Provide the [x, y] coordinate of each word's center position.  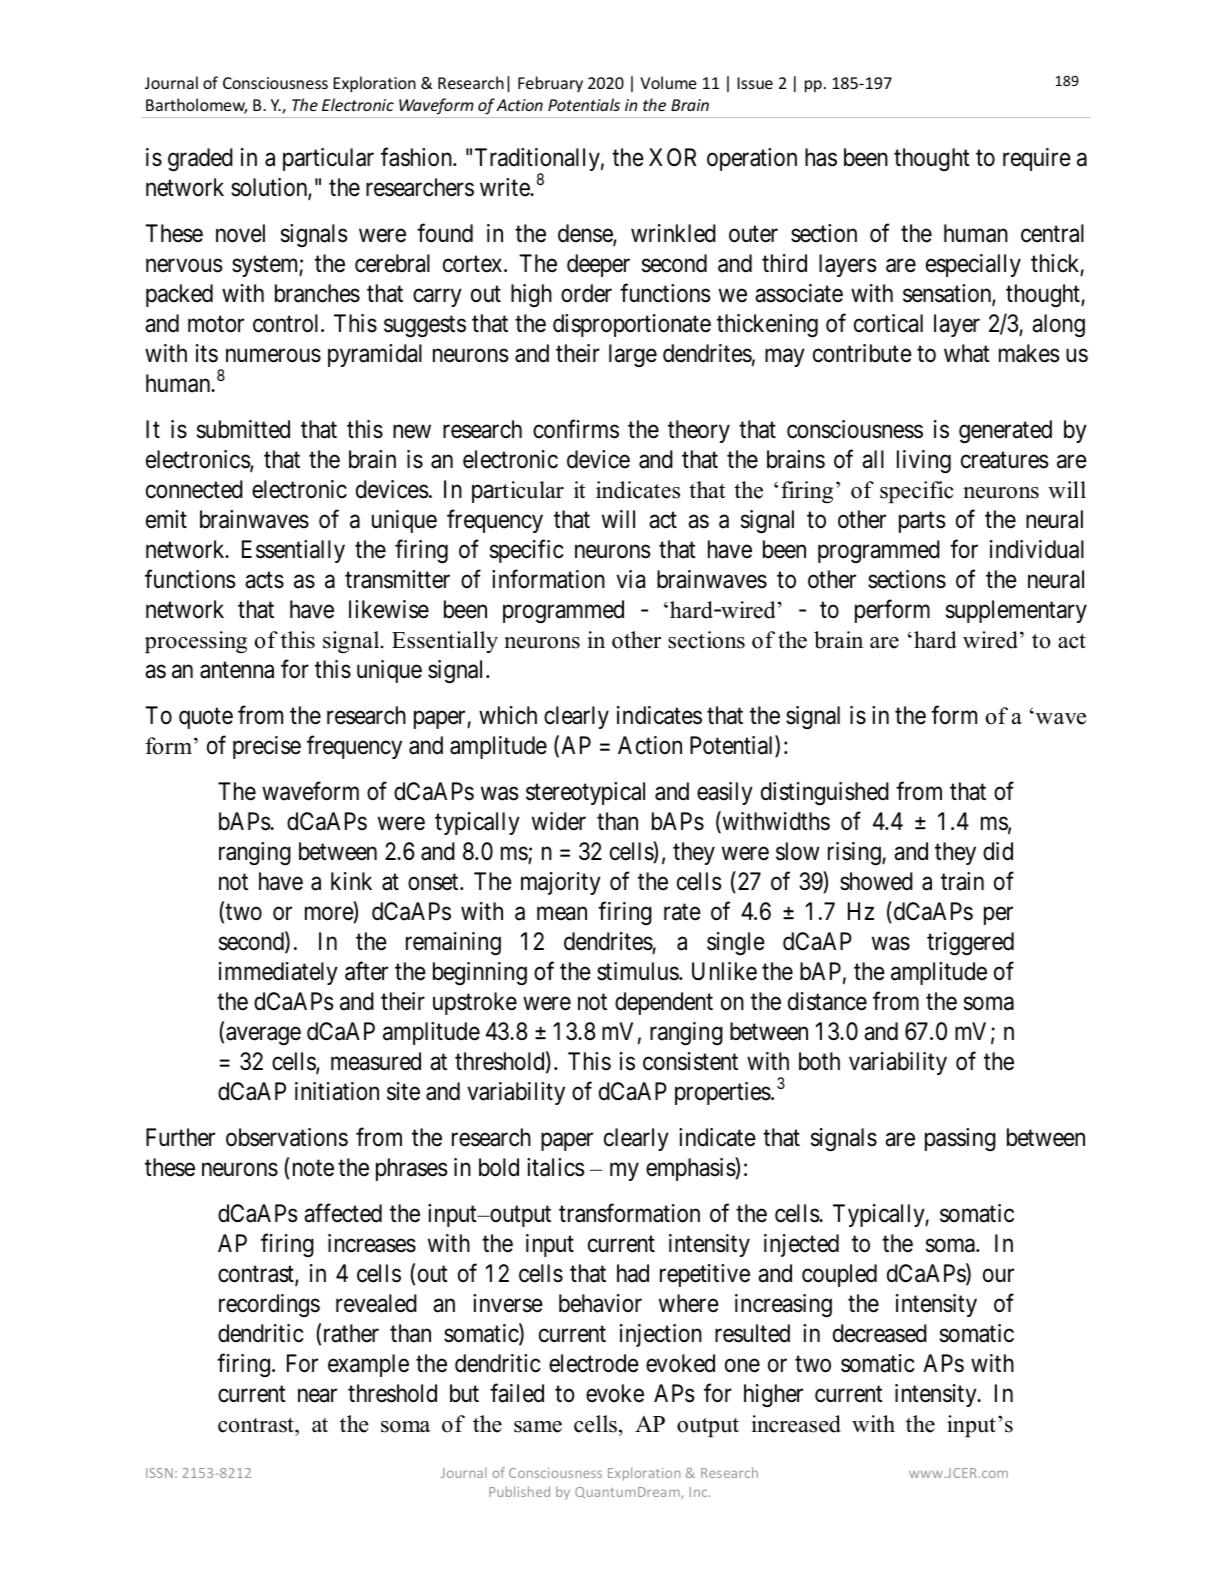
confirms [576, 429]
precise [267, 747]
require [1037, 159]
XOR [672, 157]
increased [796, 1424]
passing [960, 1139]
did [998, 851]
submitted [243, 429]
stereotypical [585, 793]
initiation [337, 1091]
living [924, 461]
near [317, 1396]
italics [555, 1167]
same [538, 1427]
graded [200, 159]
